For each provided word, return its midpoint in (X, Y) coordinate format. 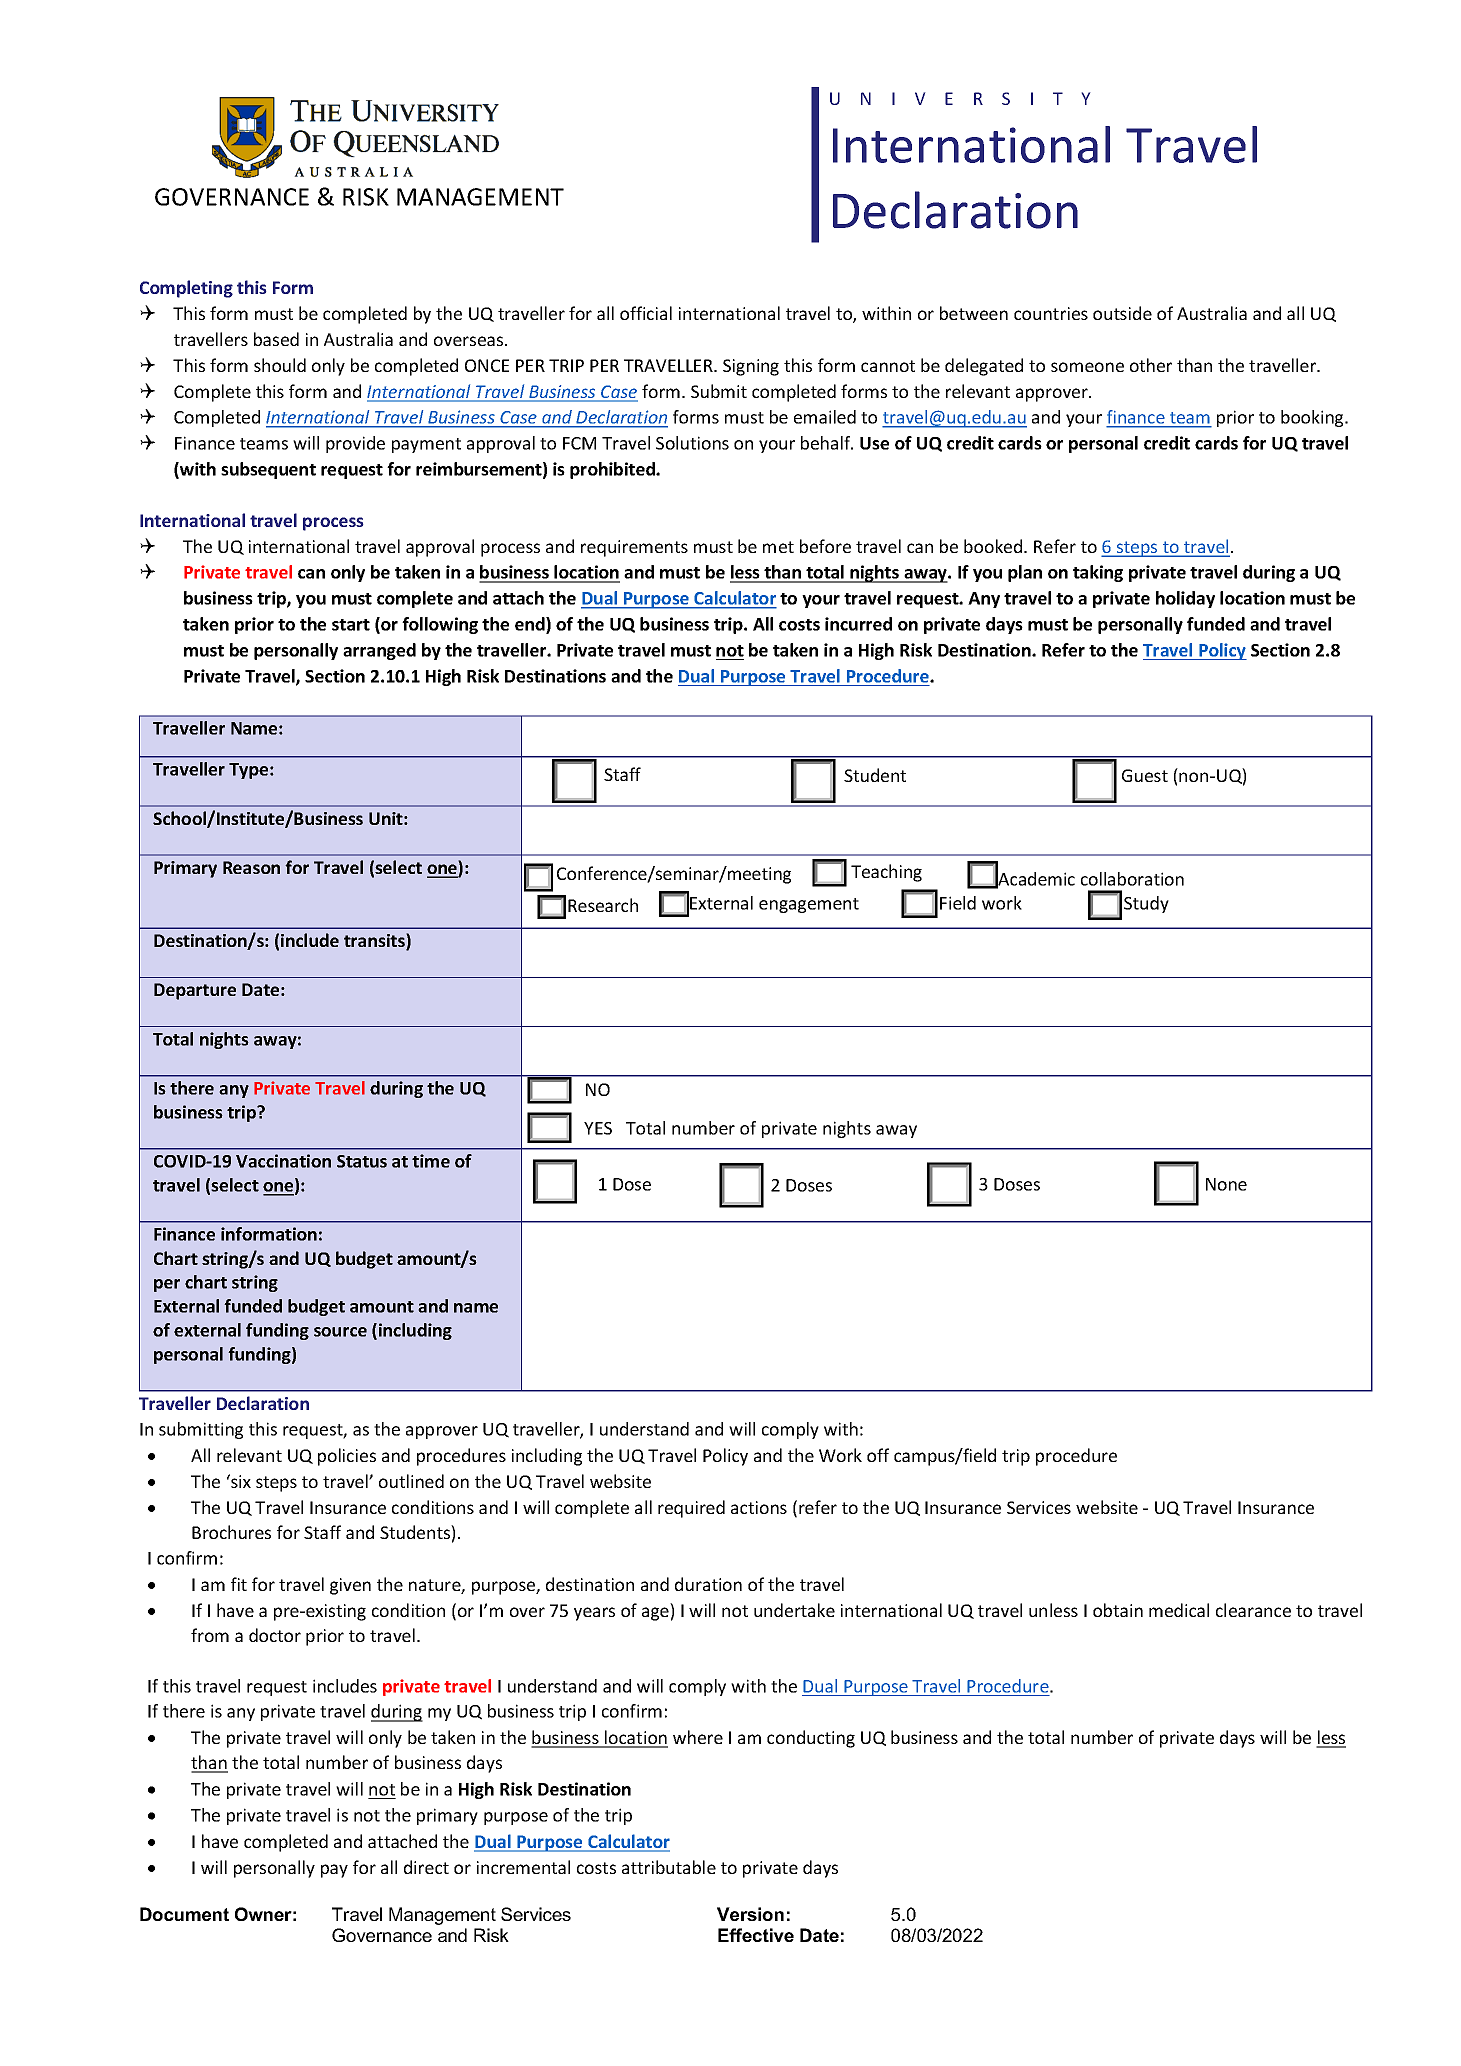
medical (1179, 1610)
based (276, 339)
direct (426, 1867)
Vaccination (283, 1161)
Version (750, 1914)
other (1151, 365)
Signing (751, 367)
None (1226, 1184)
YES (598, 1128)
